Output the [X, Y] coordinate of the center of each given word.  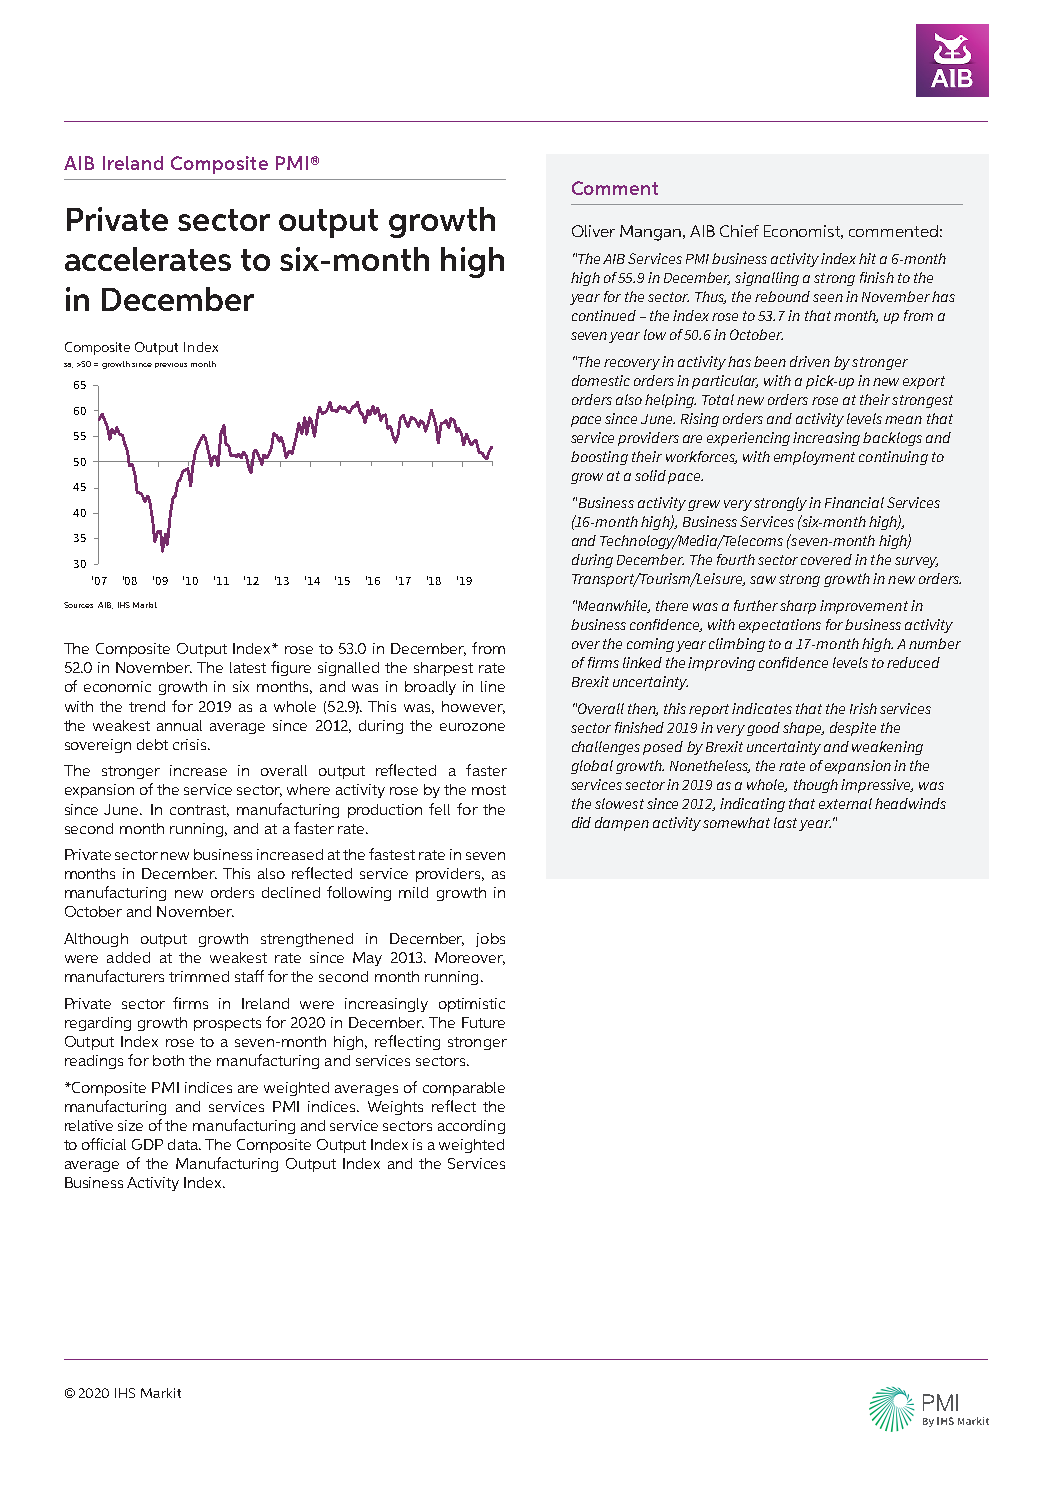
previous [171, 365]
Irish [863, 708]
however [473, 707]
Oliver [593, 231]
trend [147, 706]
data [184, 1144]
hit [867, 258]
